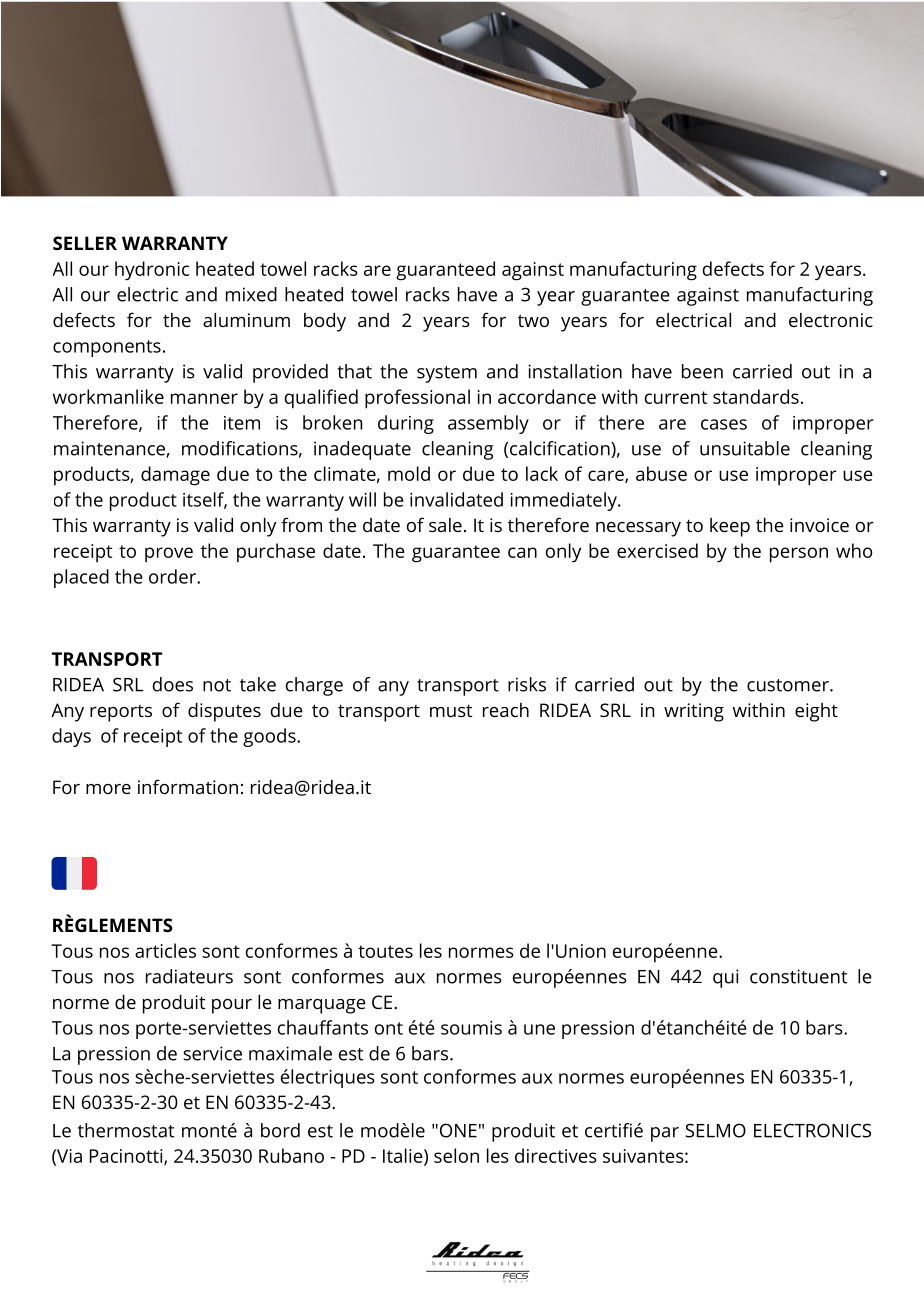 Image resolution: width=924 pixels, height=1308 pixels. Describe the element at coordinates (665, 1134) in the document. I see `par` at that location.
